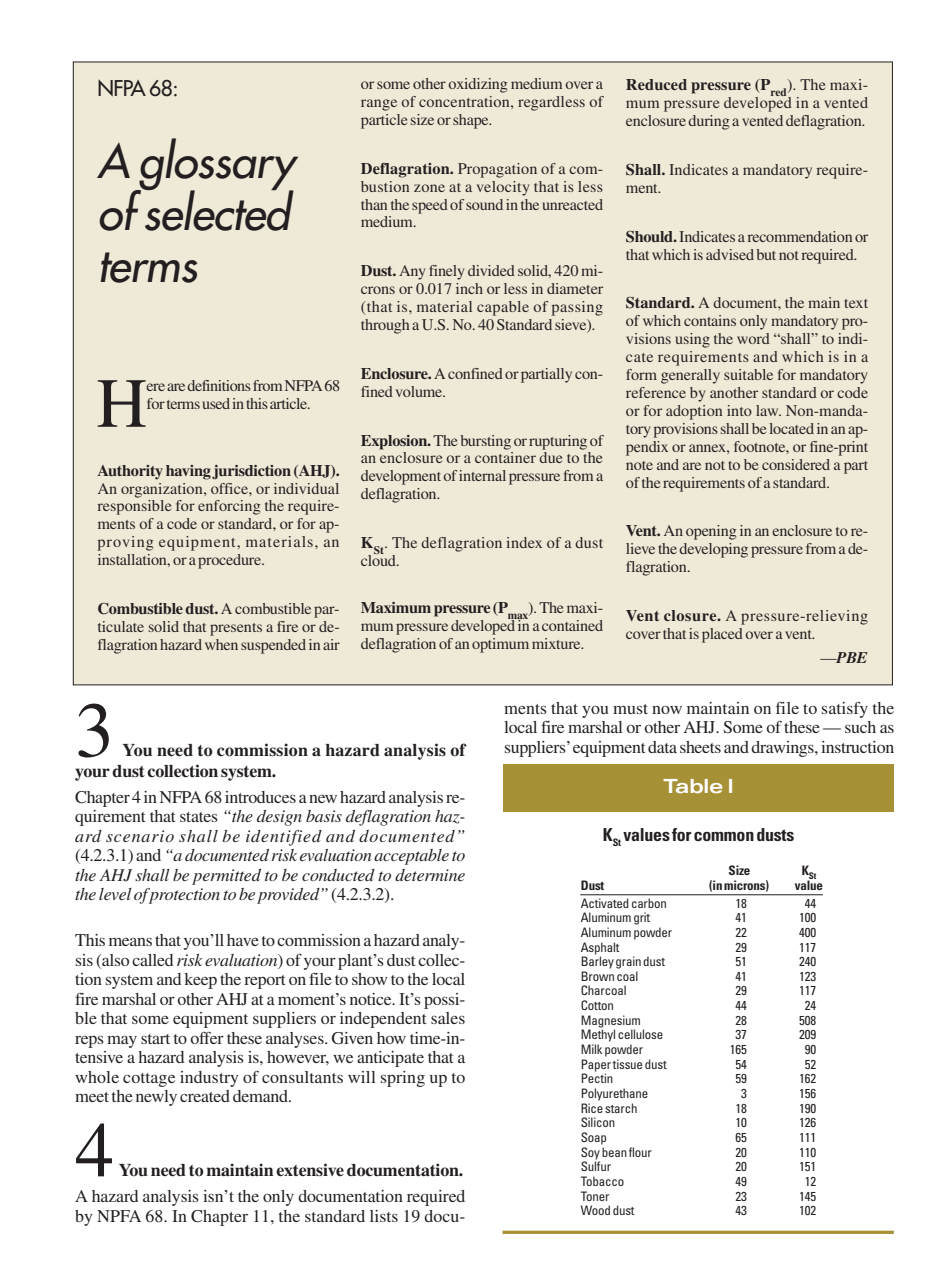  I want to click on lists, so click(384, 1216).
